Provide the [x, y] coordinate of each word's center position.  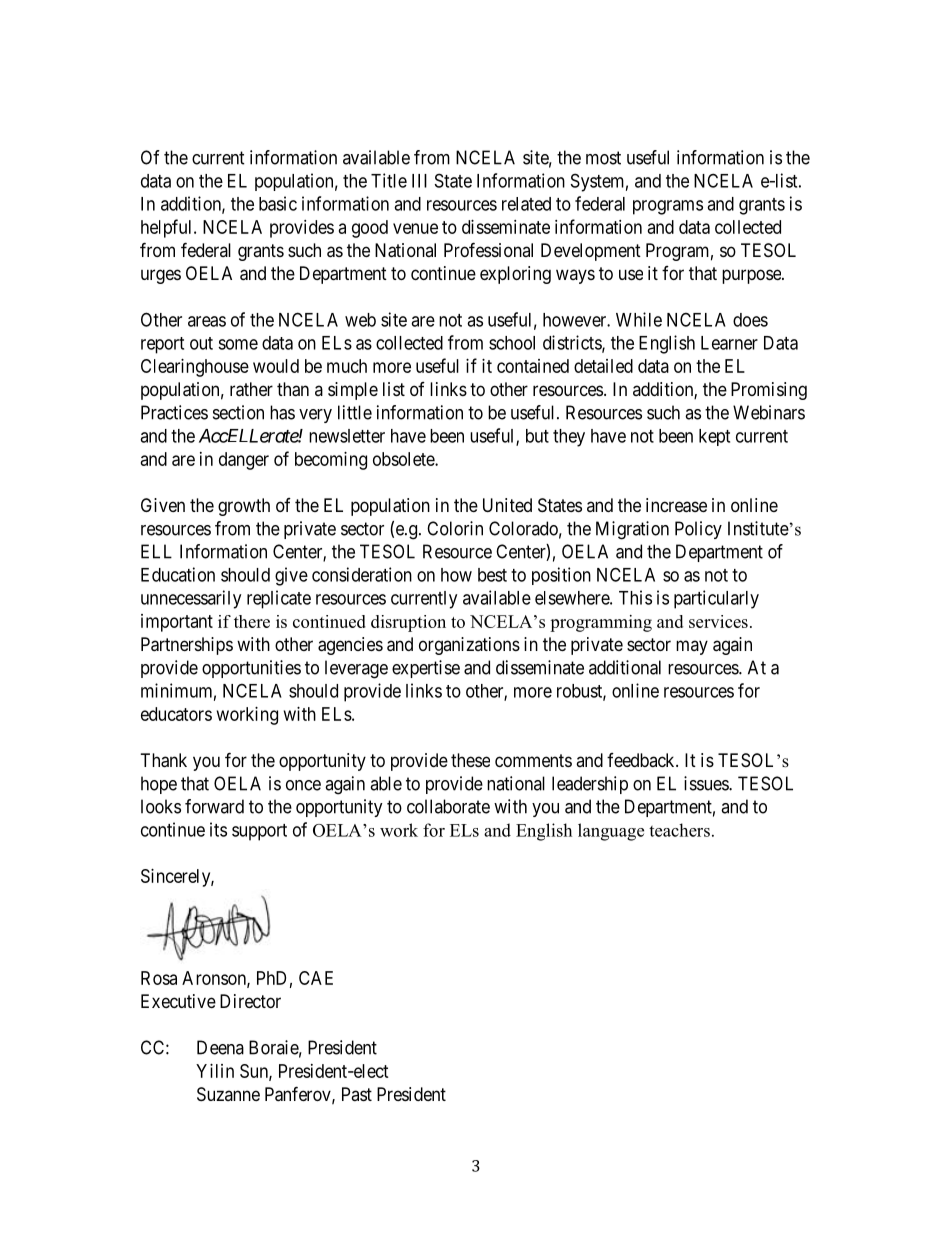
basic [278, 203]
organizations [469, 646]
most [603, 158]
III [419, 181]
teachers [679, 830]
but [537, 436]
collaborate [448, 806]
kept [714, 437]
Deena [220, 1047]
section [238, 412]
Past [357, 1094]
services [718, 621]
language [611, 832]
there [252, 621]
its [218, 829]
